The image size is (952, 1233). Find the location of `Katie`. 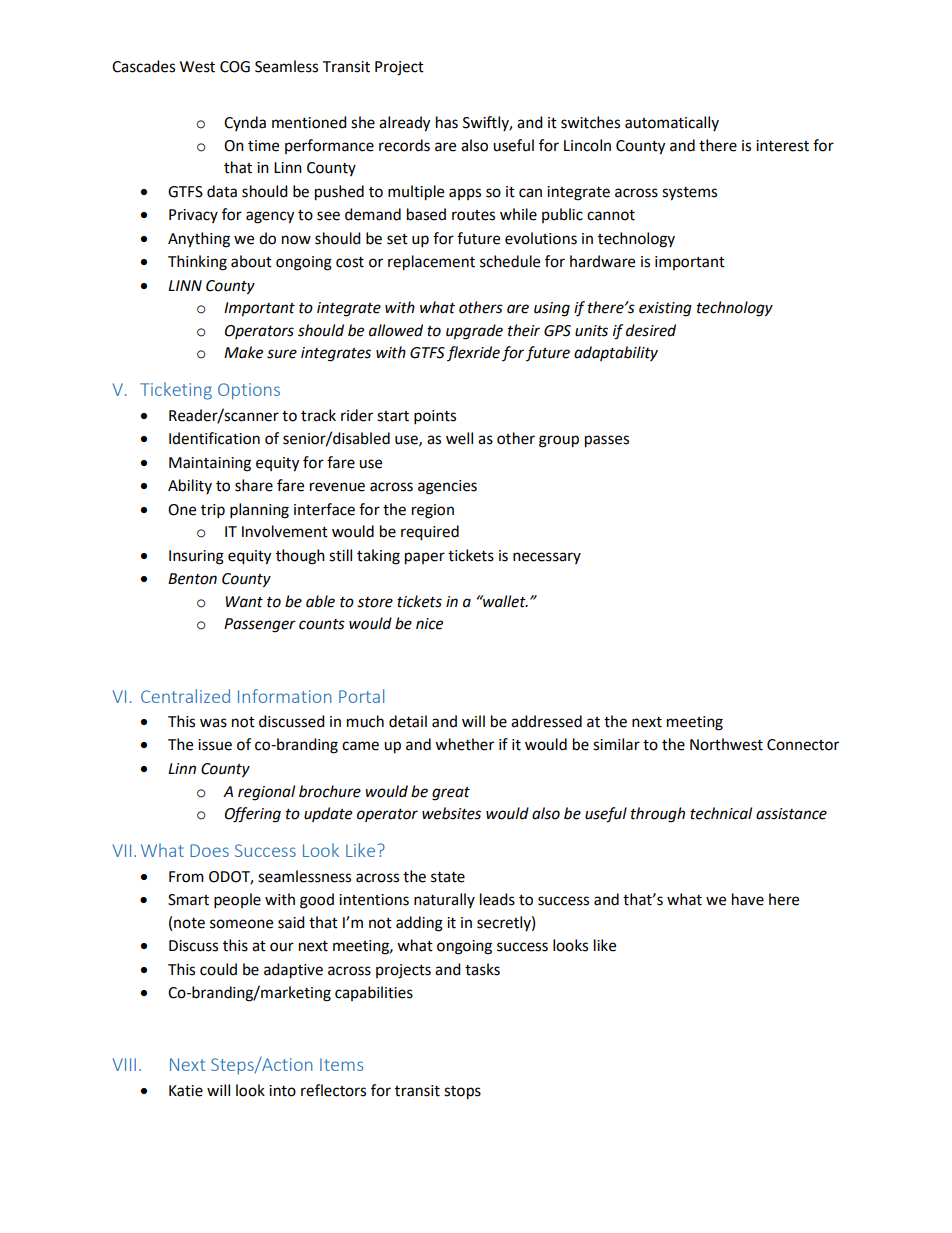

Katie is located at coordinates (186, 1091).
